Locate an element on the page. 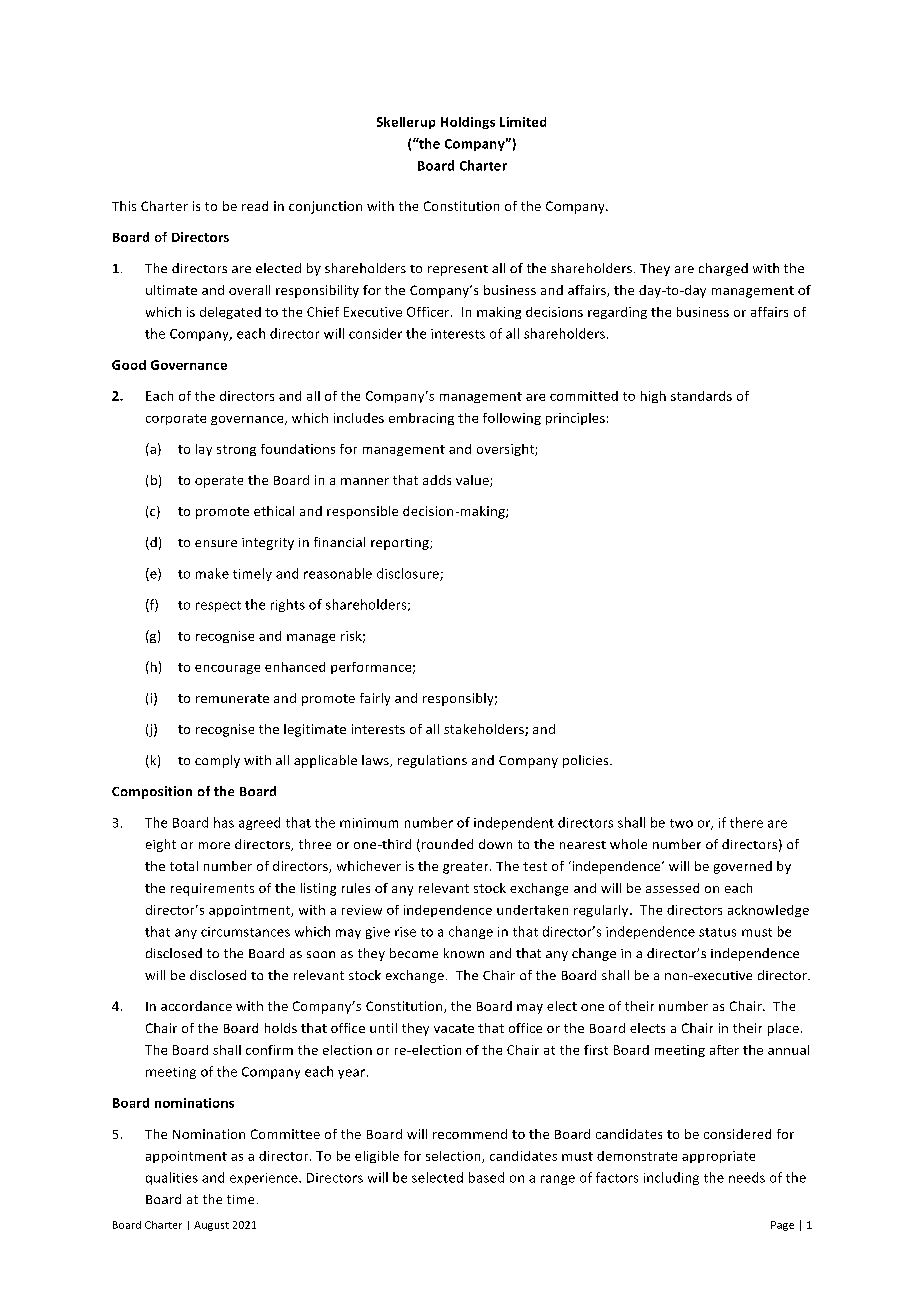 The height and width of the page is (1308, 924). charged is located at coordinates (723, 269).
